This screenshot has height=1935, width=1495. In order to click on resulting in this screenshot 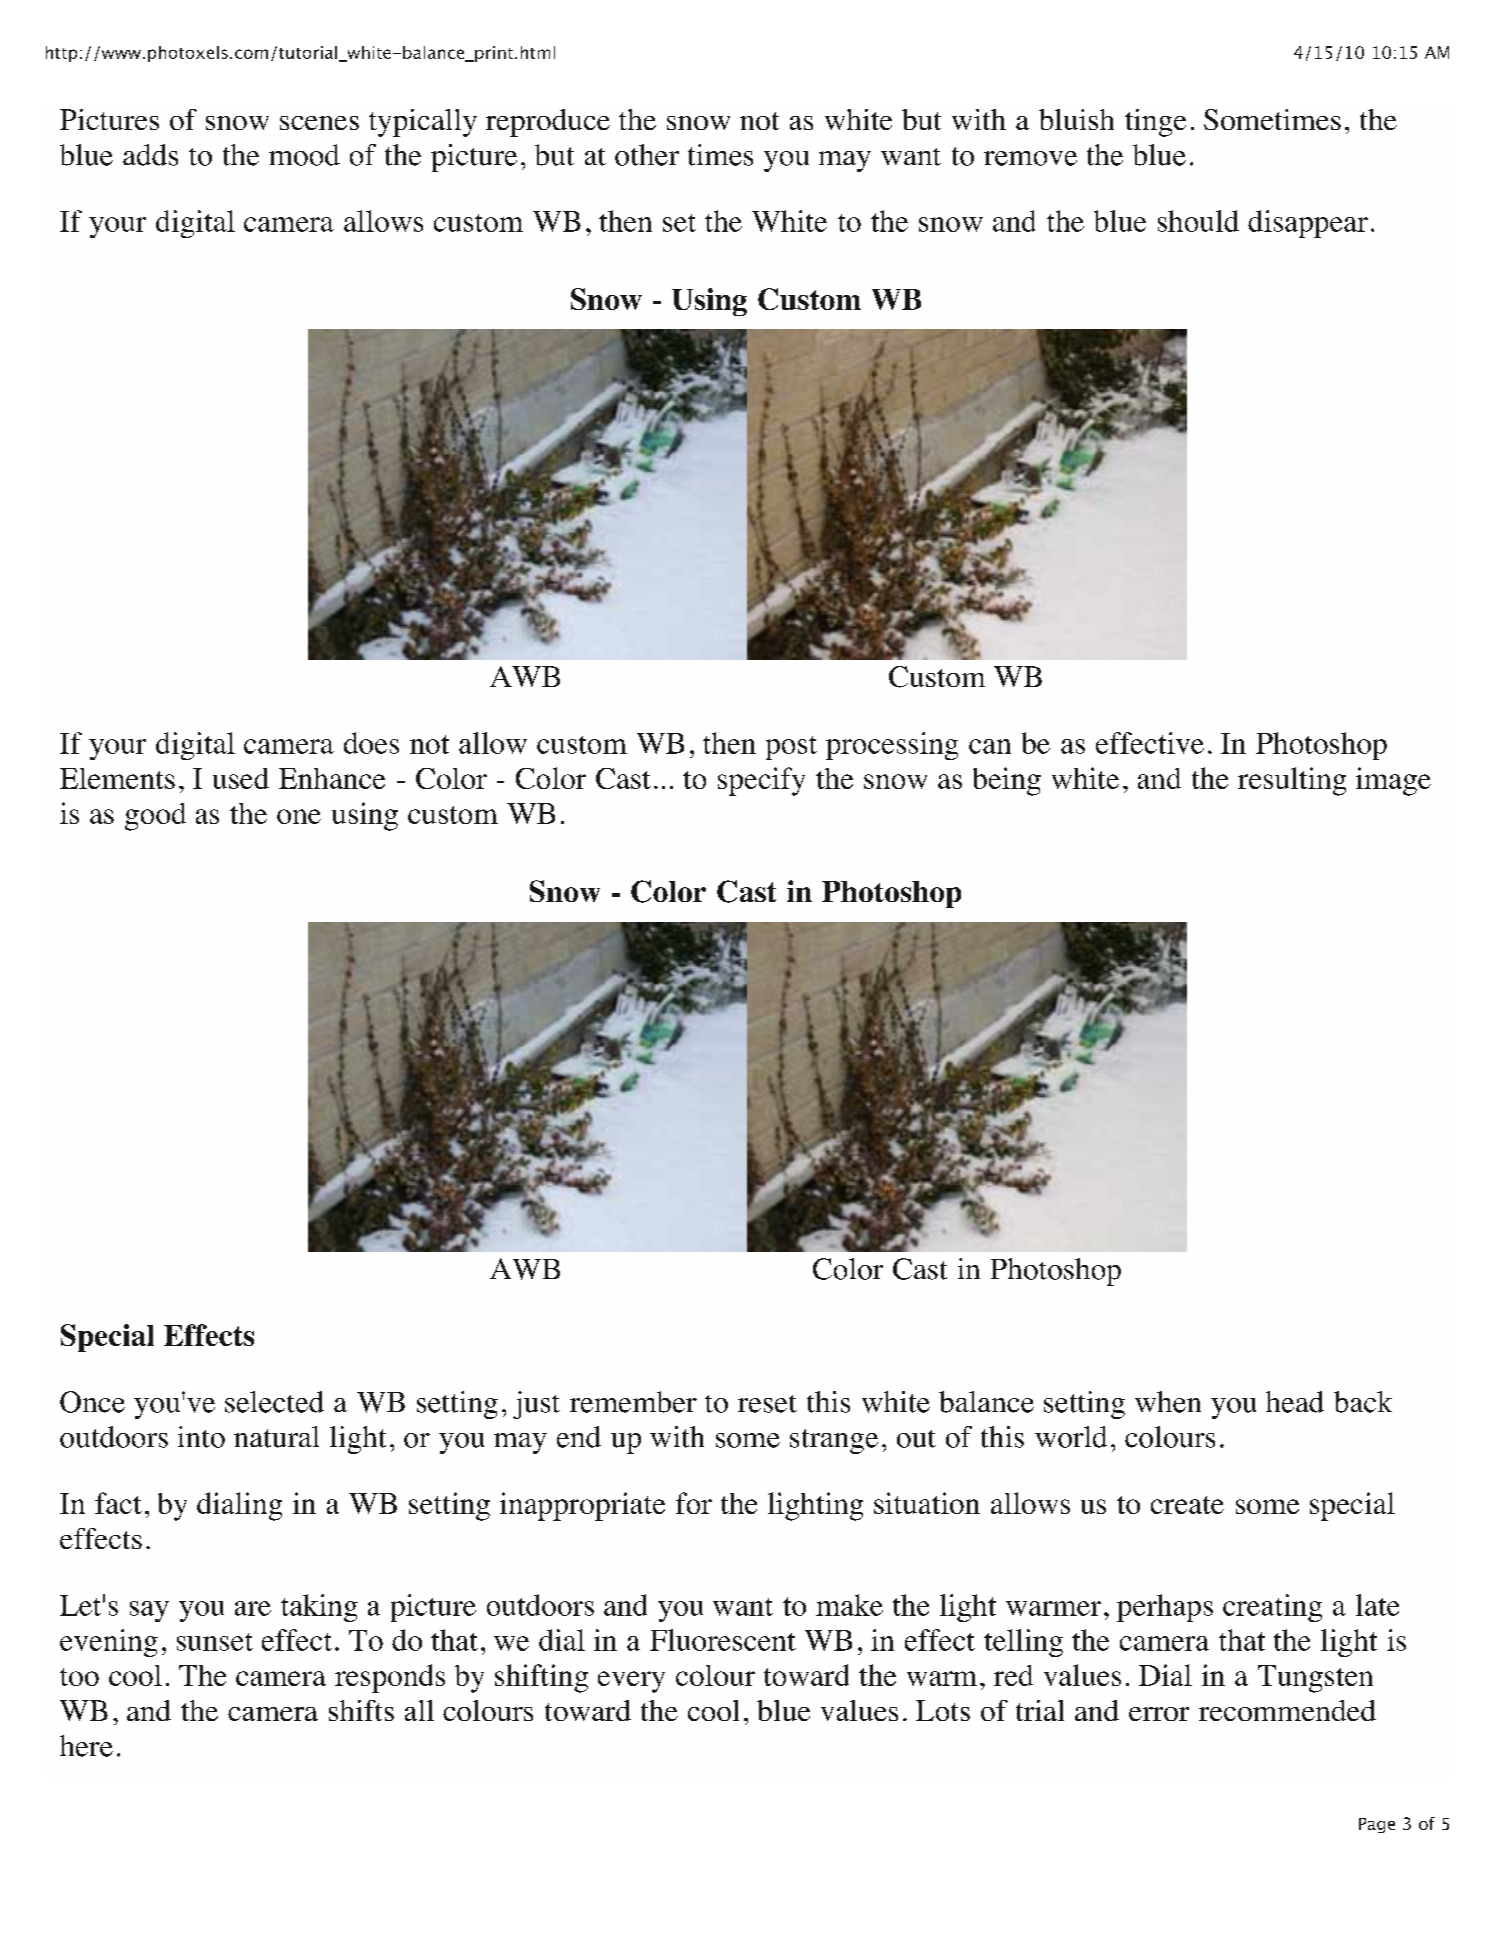, I will do `click(1292, 781)`.
